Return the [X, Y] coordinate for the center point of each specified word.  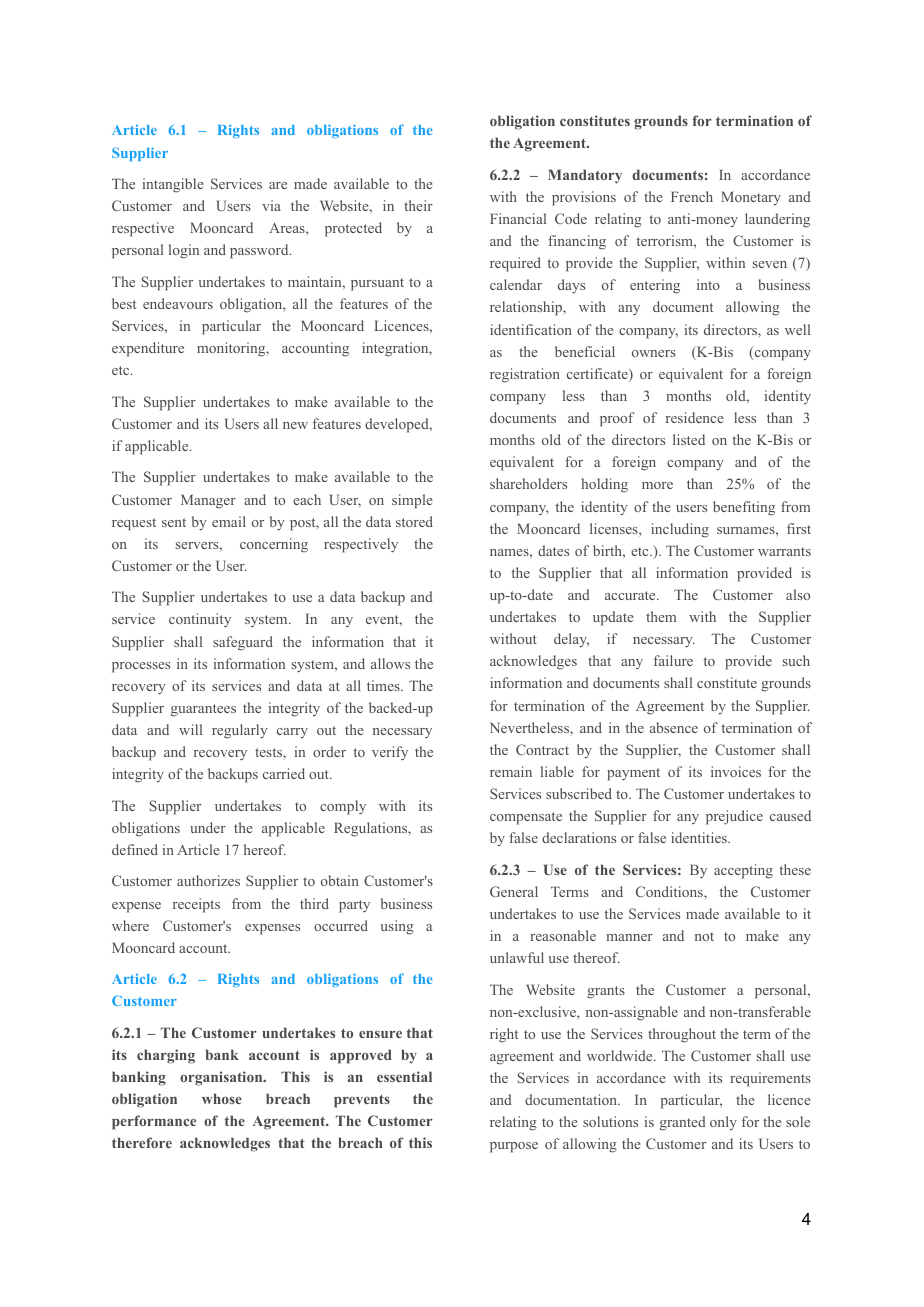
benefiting [744, 508]
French [692, 196]
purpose [514, 1147]
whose [222, 1098]
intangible [173, 185]
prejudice [734, 817]
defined [135, 849]
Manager [208, 501]
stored [414, 521]
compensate [526, 818]
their [418, 205]
